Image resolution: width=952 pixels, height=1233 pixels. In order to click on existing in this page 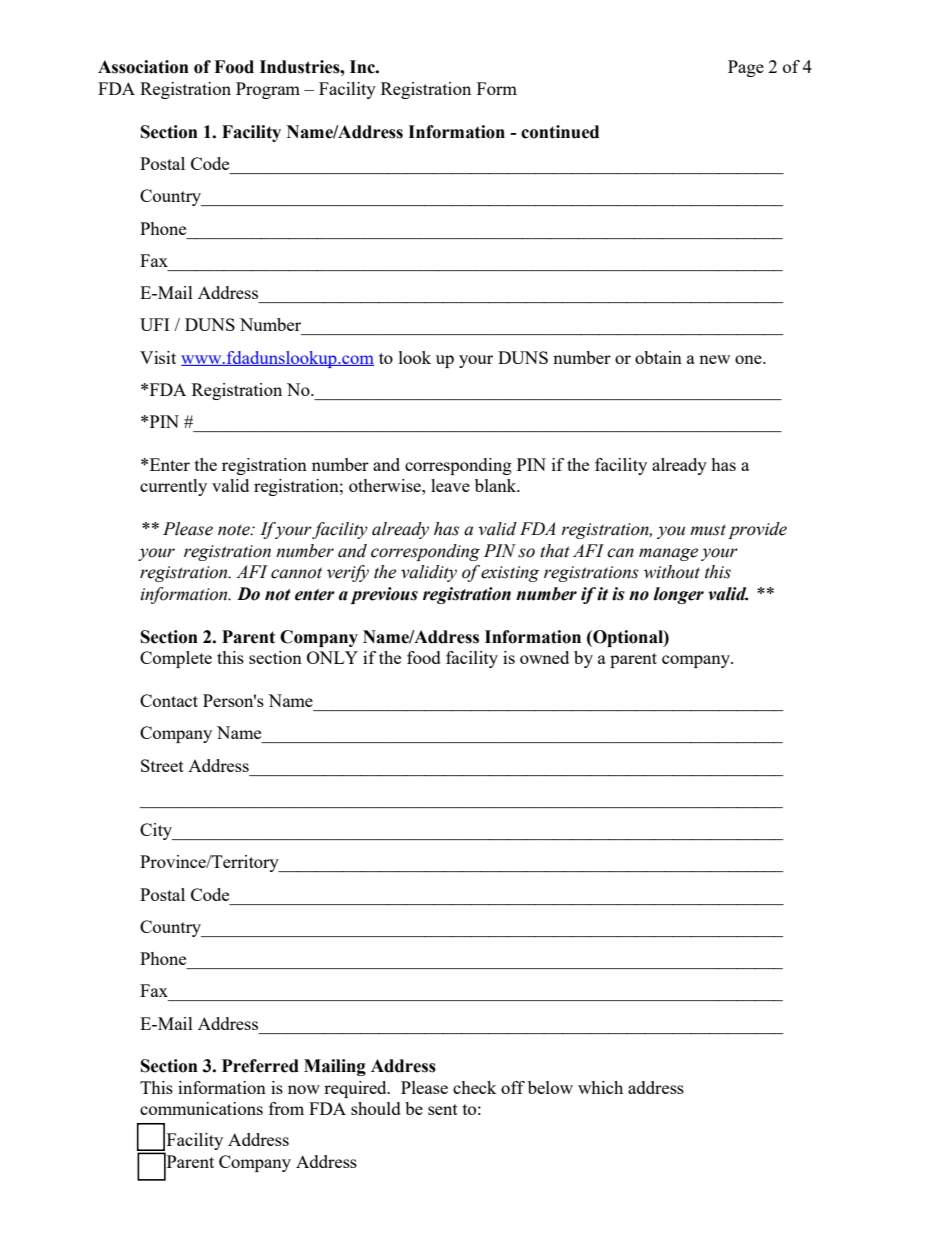, I will do `click(510, 574)`.
